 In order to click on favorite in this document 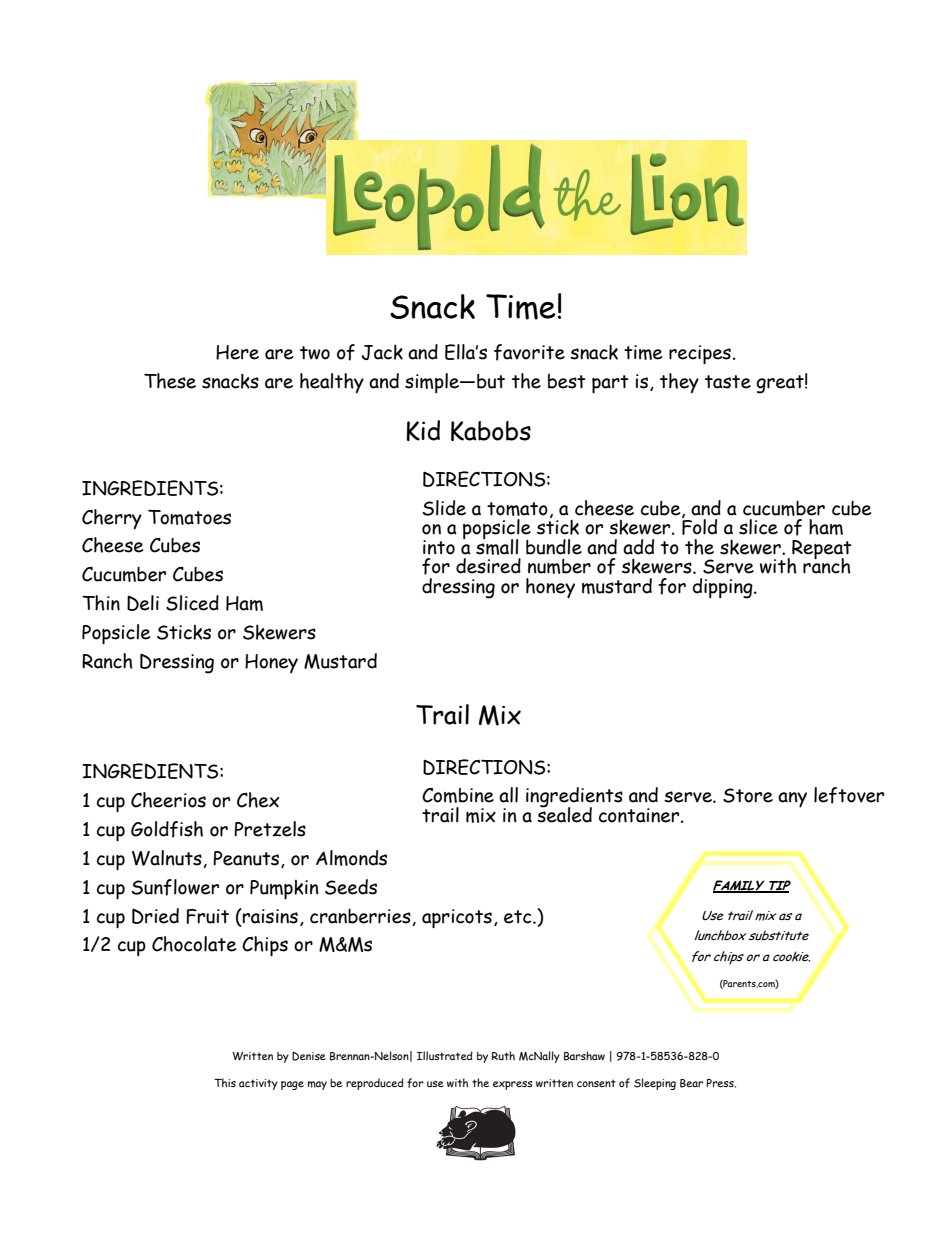, I will do `click(529, 352)`.
